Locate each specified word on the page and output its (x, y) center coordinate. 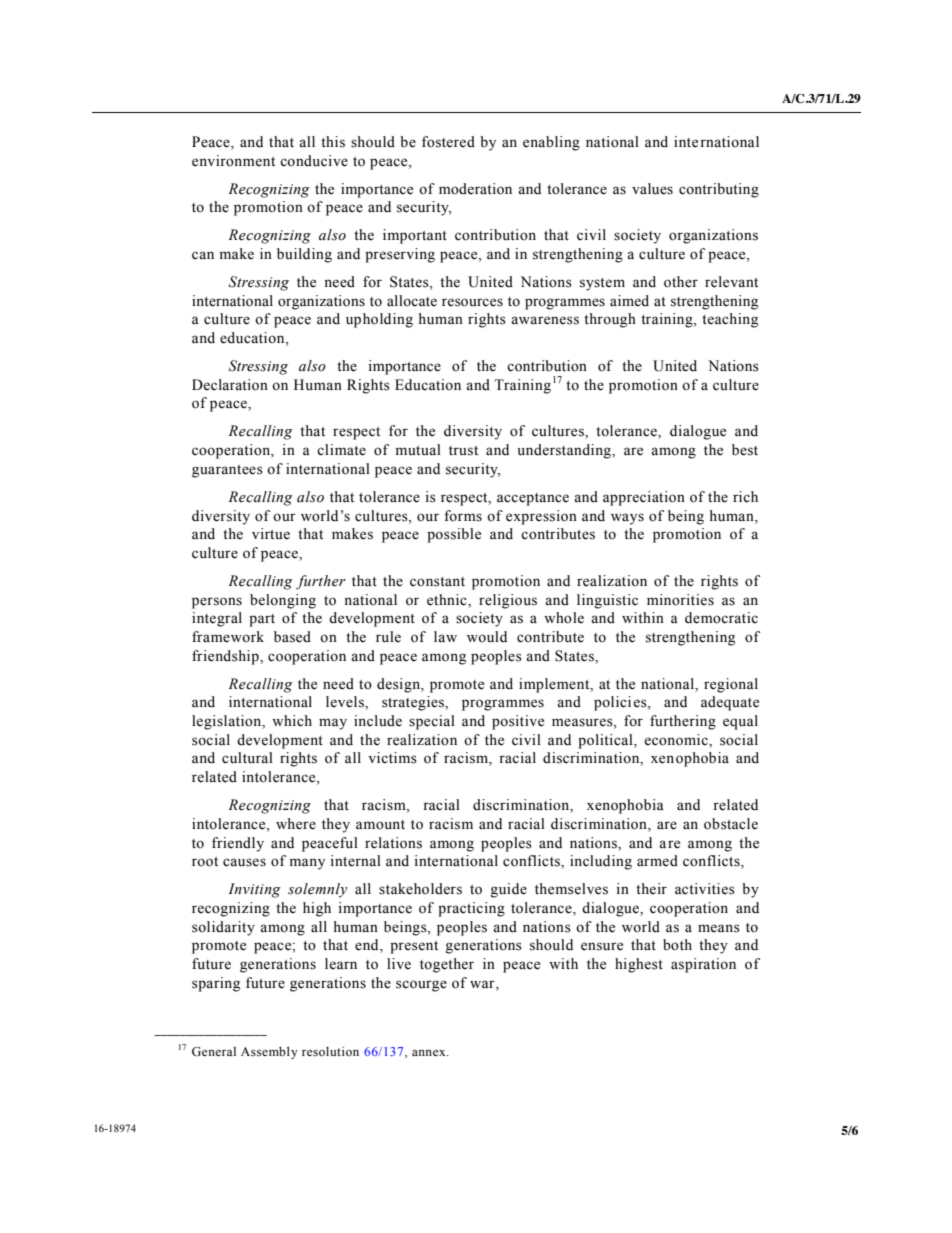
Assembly (269, 1052)
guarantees (227, 471)
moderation (475, 189)
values (652, 189)
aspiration (703, 965)
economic (677, 740)
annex (430, 1052)
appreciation (644, 498)
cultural (247, 758)
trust (463, 451)
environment (233, 161)
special (432, 722)
